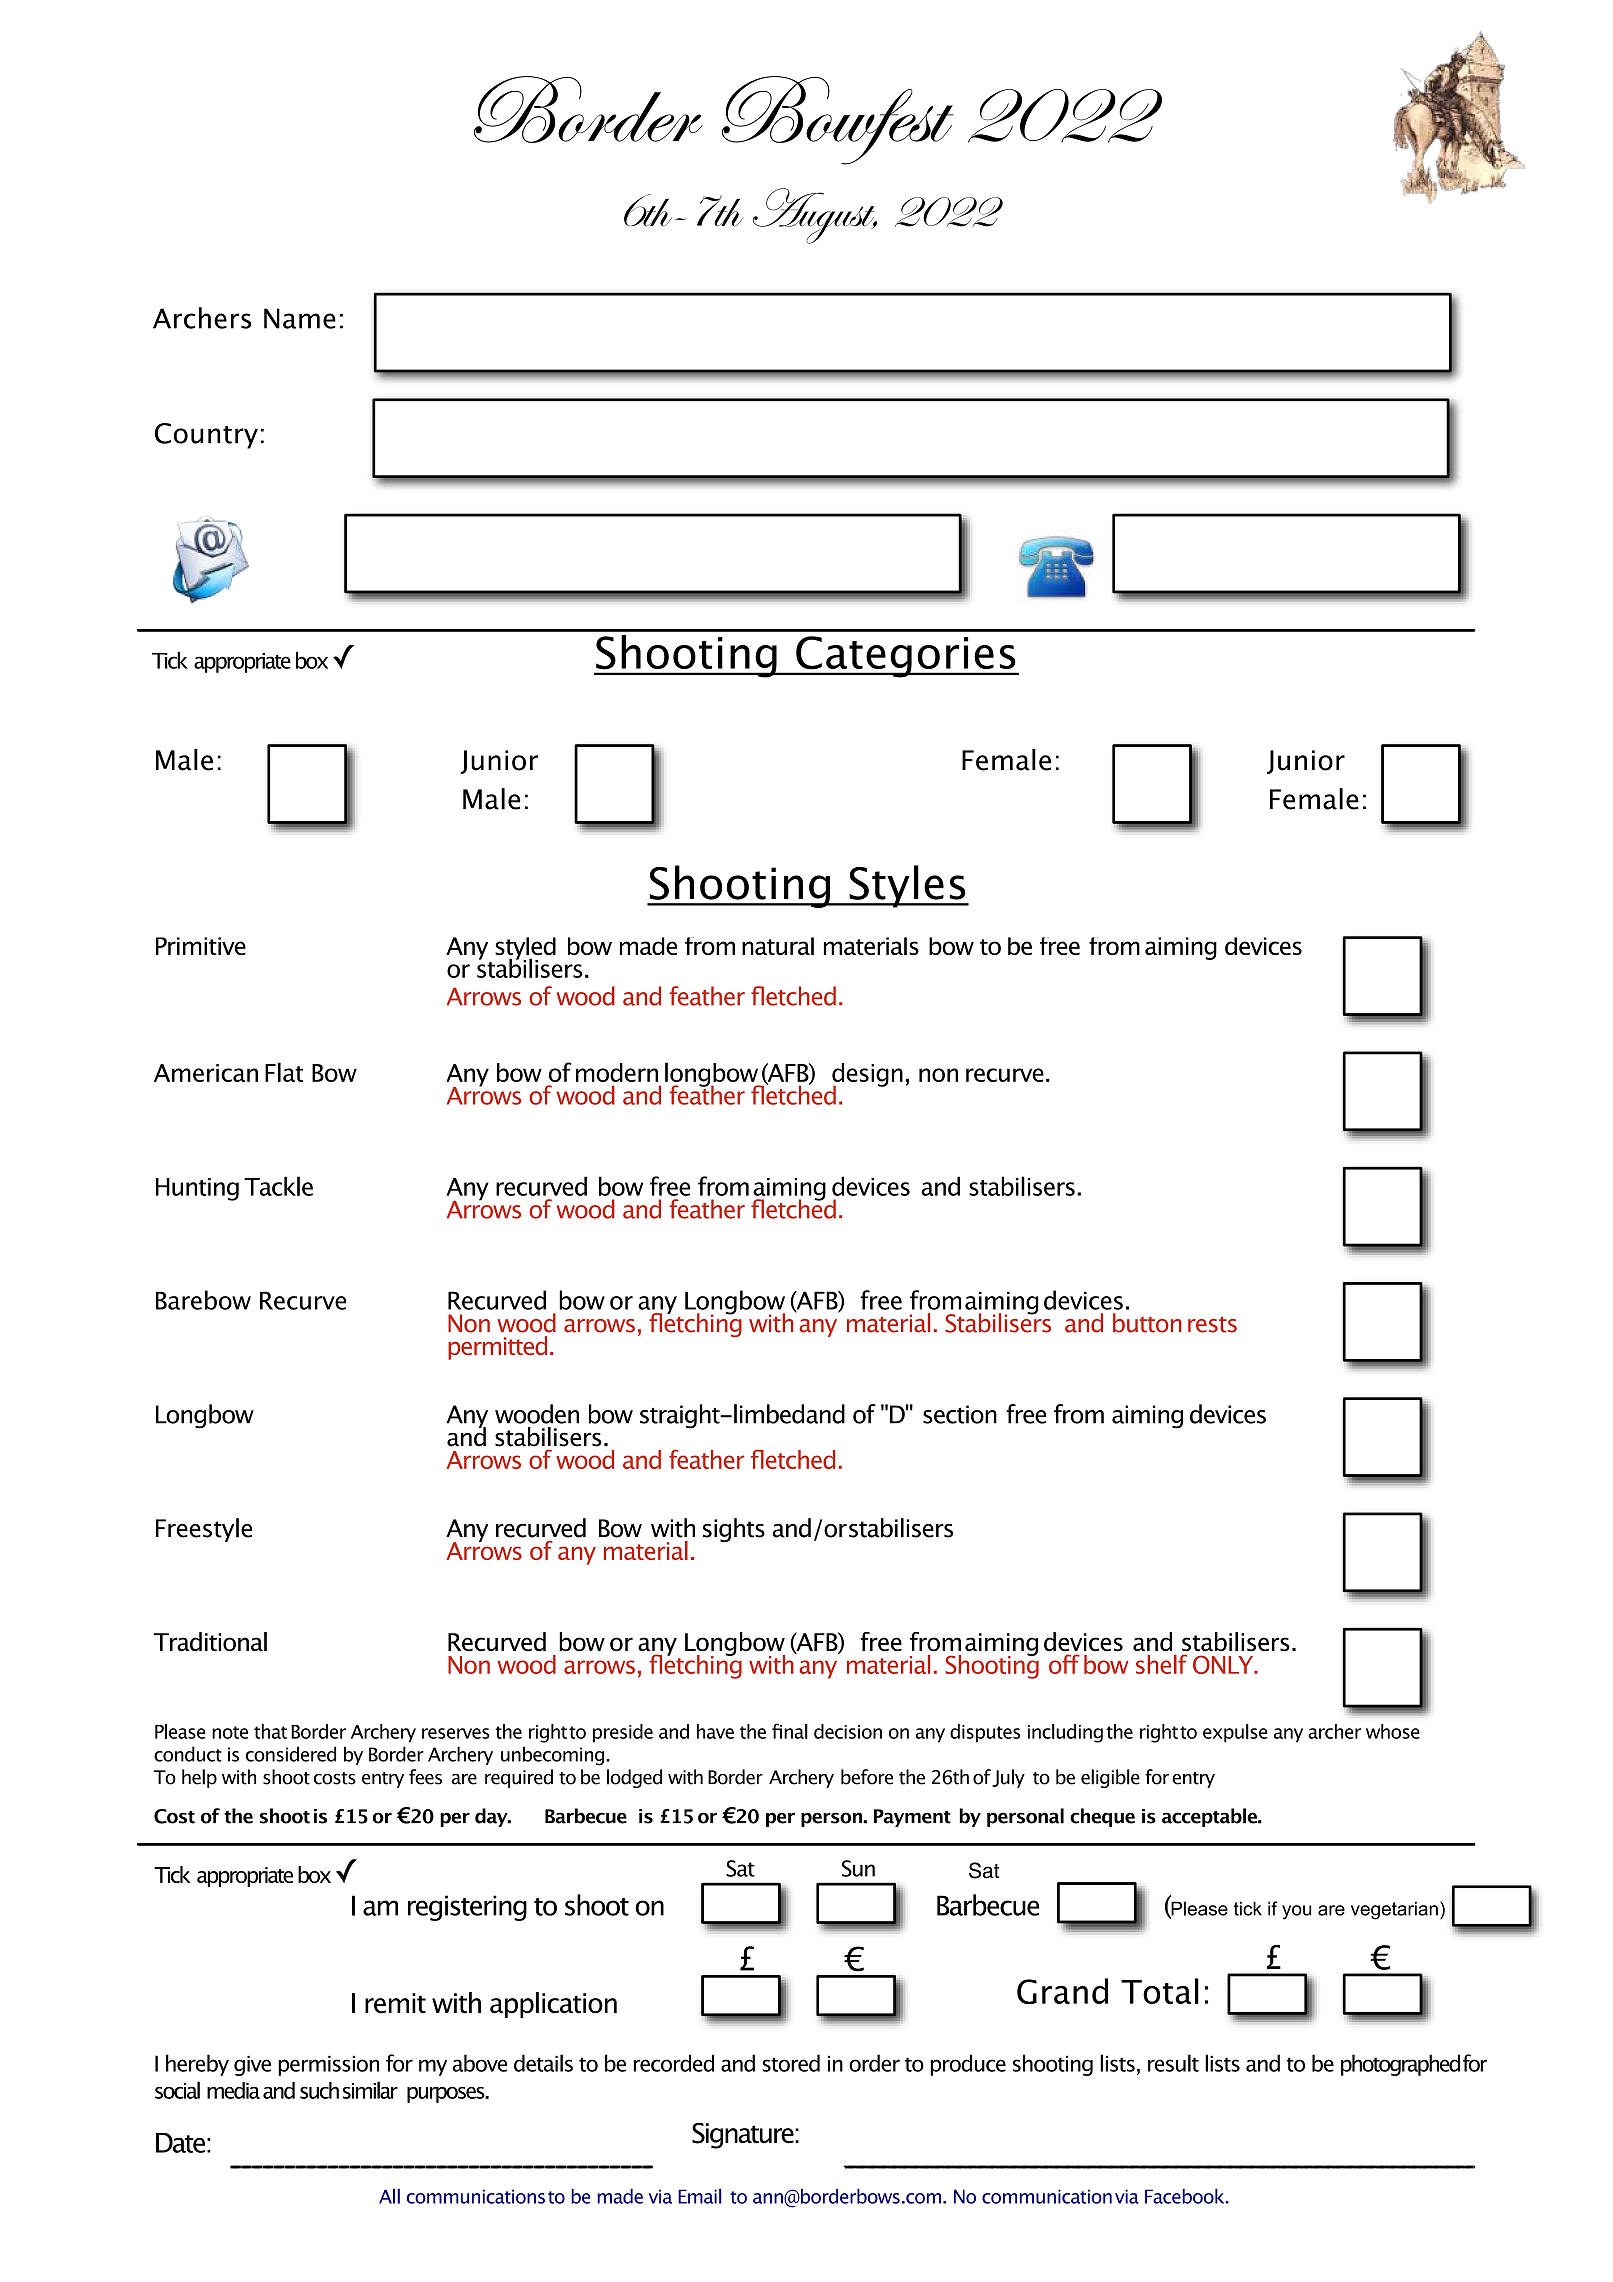  Describe the element at coordinates (744, 2136) in the screenshot. I see `Signature` at that location.
